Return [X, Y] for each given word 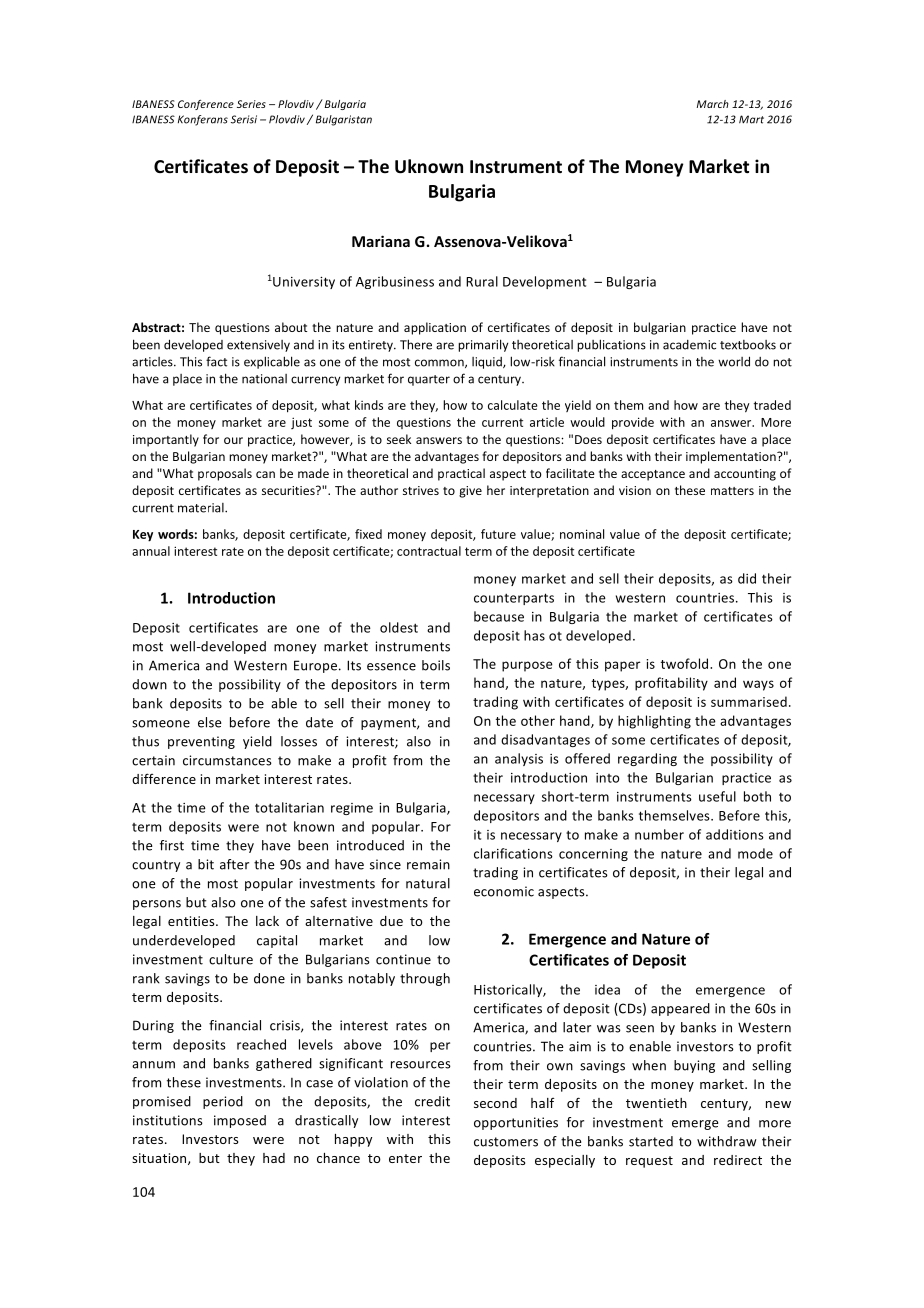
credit [432, 1101]
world [734, 361]
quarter [429, 380]
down [149, 684]
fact [216, 361]
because [499, 616]
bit [206, 864]
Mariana [381, 241]
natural [428, 883]
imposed [240, 1121]
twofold [686, 663]
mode [755, 853]
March [713, 104]
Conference [206, 105]
